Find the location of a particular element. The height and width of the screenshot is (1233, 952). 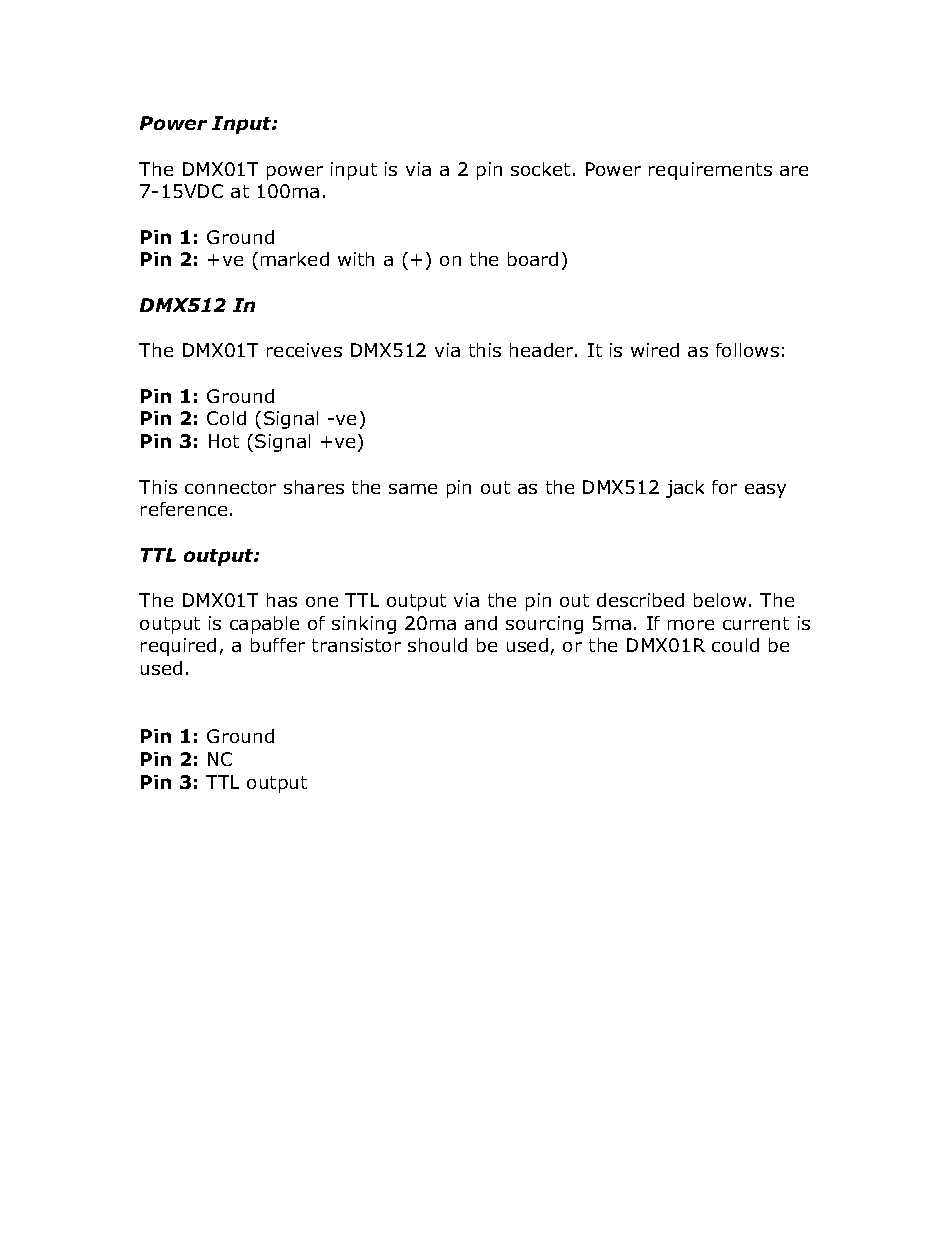

capable is located at coordinates (264, 625).
